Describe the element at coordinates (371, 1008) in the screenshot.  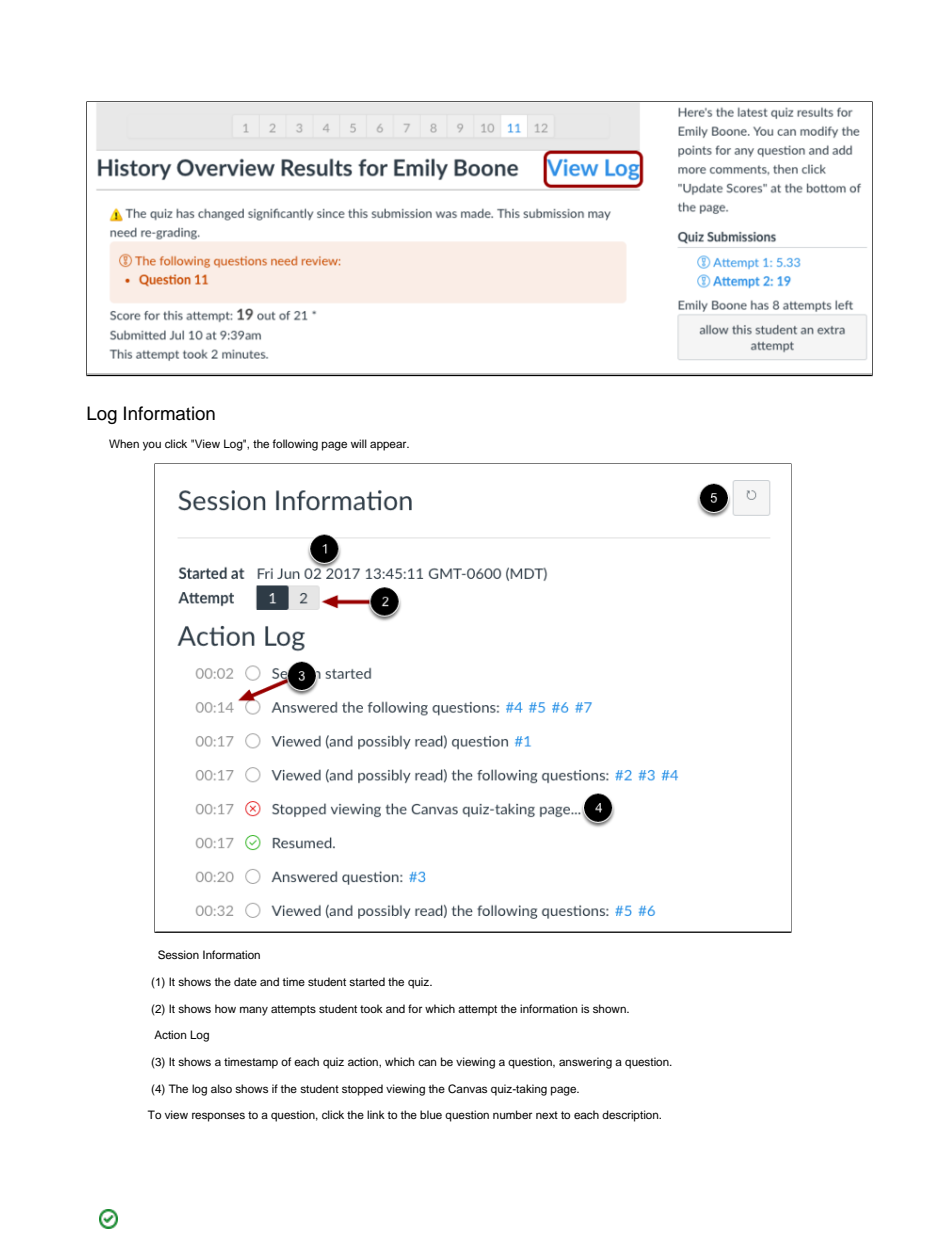
I see `took` at that location.
